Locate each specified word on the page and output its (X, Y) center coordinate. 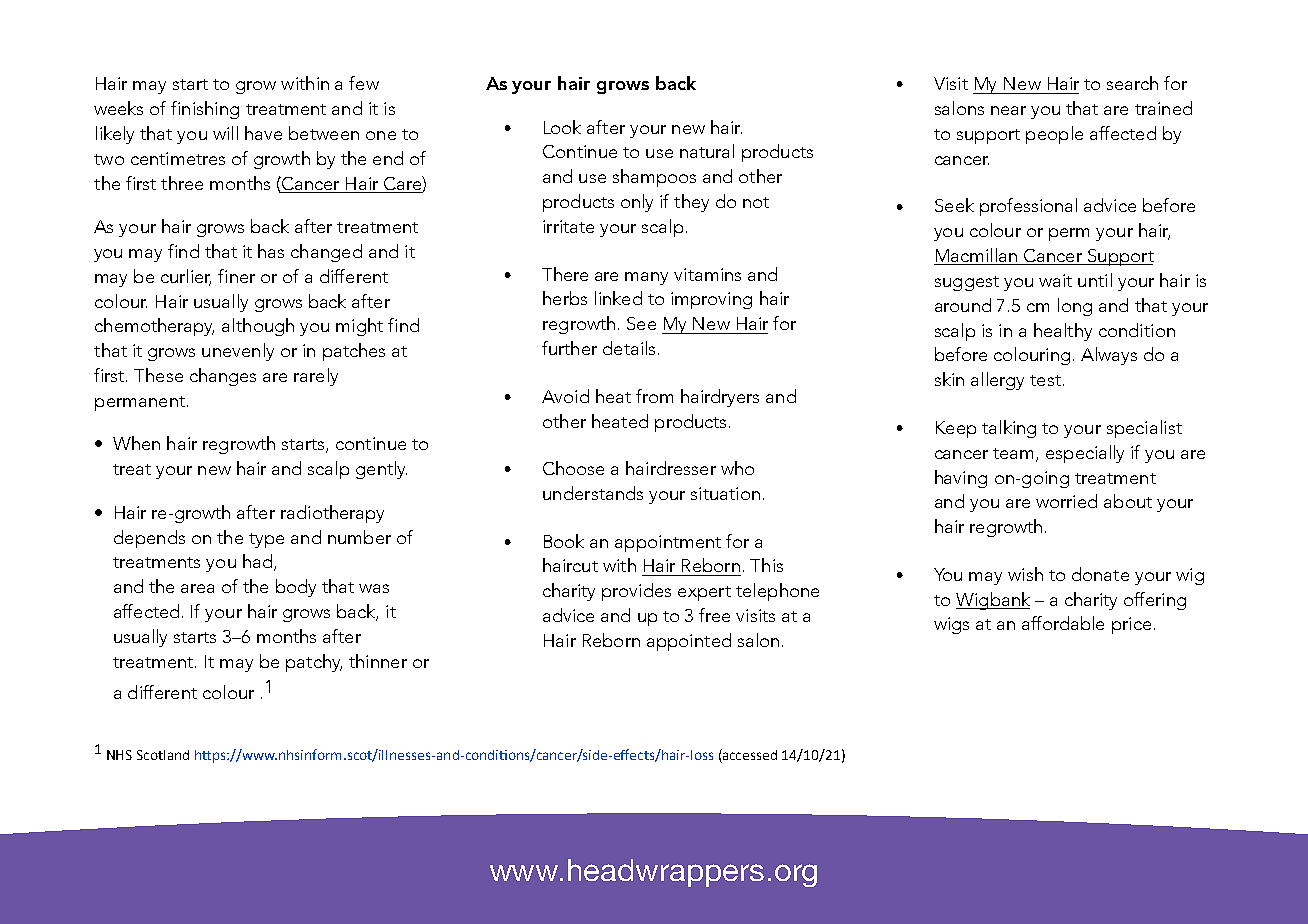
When (136, 443)
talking (1009, 429)
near (1008, 110)
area (197, 588)
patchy (314, 663)
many (646, 278)
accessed (749, 756)
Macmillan (976, 256)
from (654, 396)
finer (236, 276)
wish (1025, 574)
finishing (205, 110)
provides (636, 592)
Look (562, 127)
